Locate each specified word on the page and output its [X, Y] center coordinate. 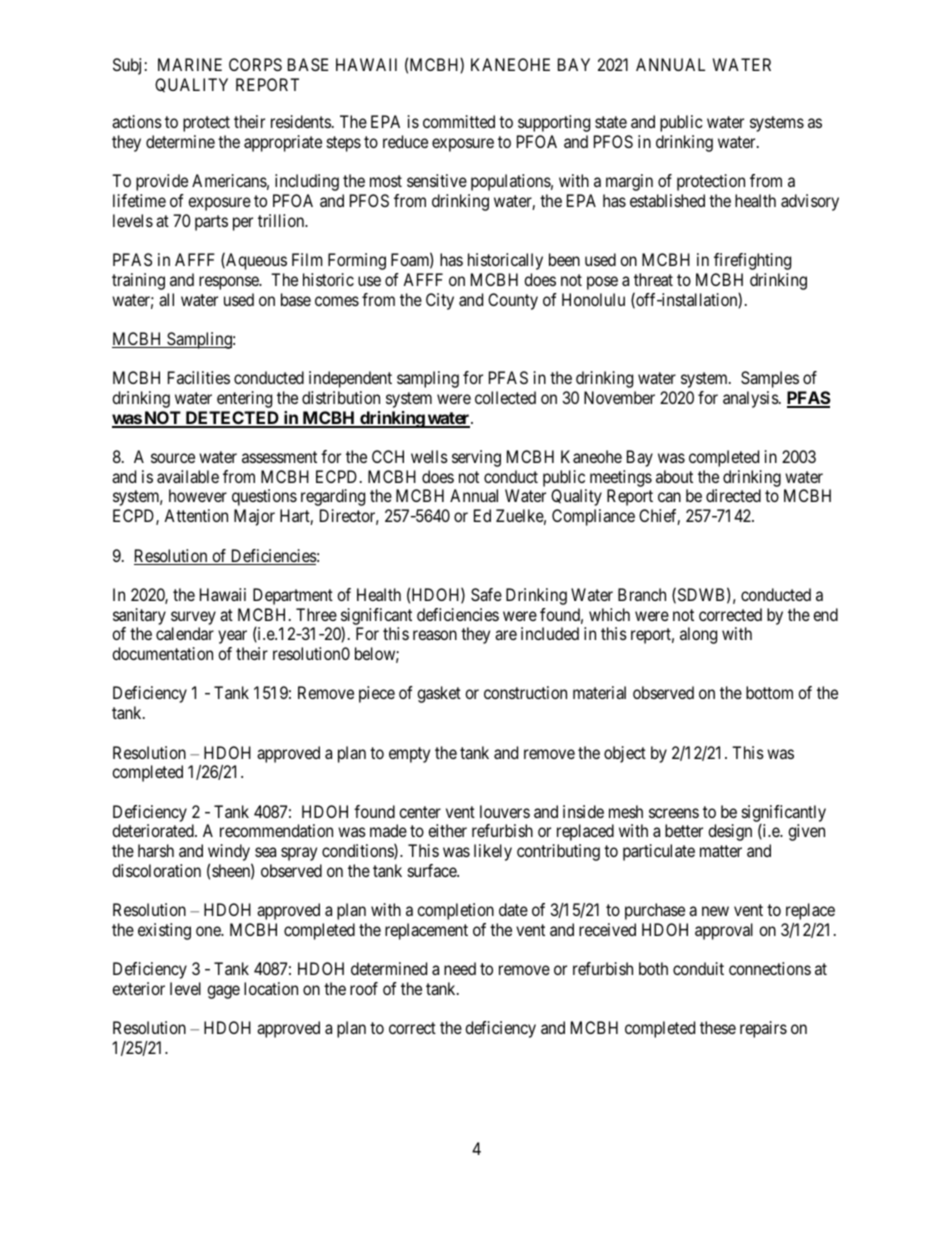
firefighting [752, 261]
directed [733, 495]
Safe [486, 594]
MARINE [190, 64]
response [230, 283]
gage [223, 992]
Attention [196, 515]
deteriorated [154, 830]
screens [674, 813]
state [611, 122]
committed [459, 121]
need [460, 968]
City [440, 301]
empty [409, 755]
